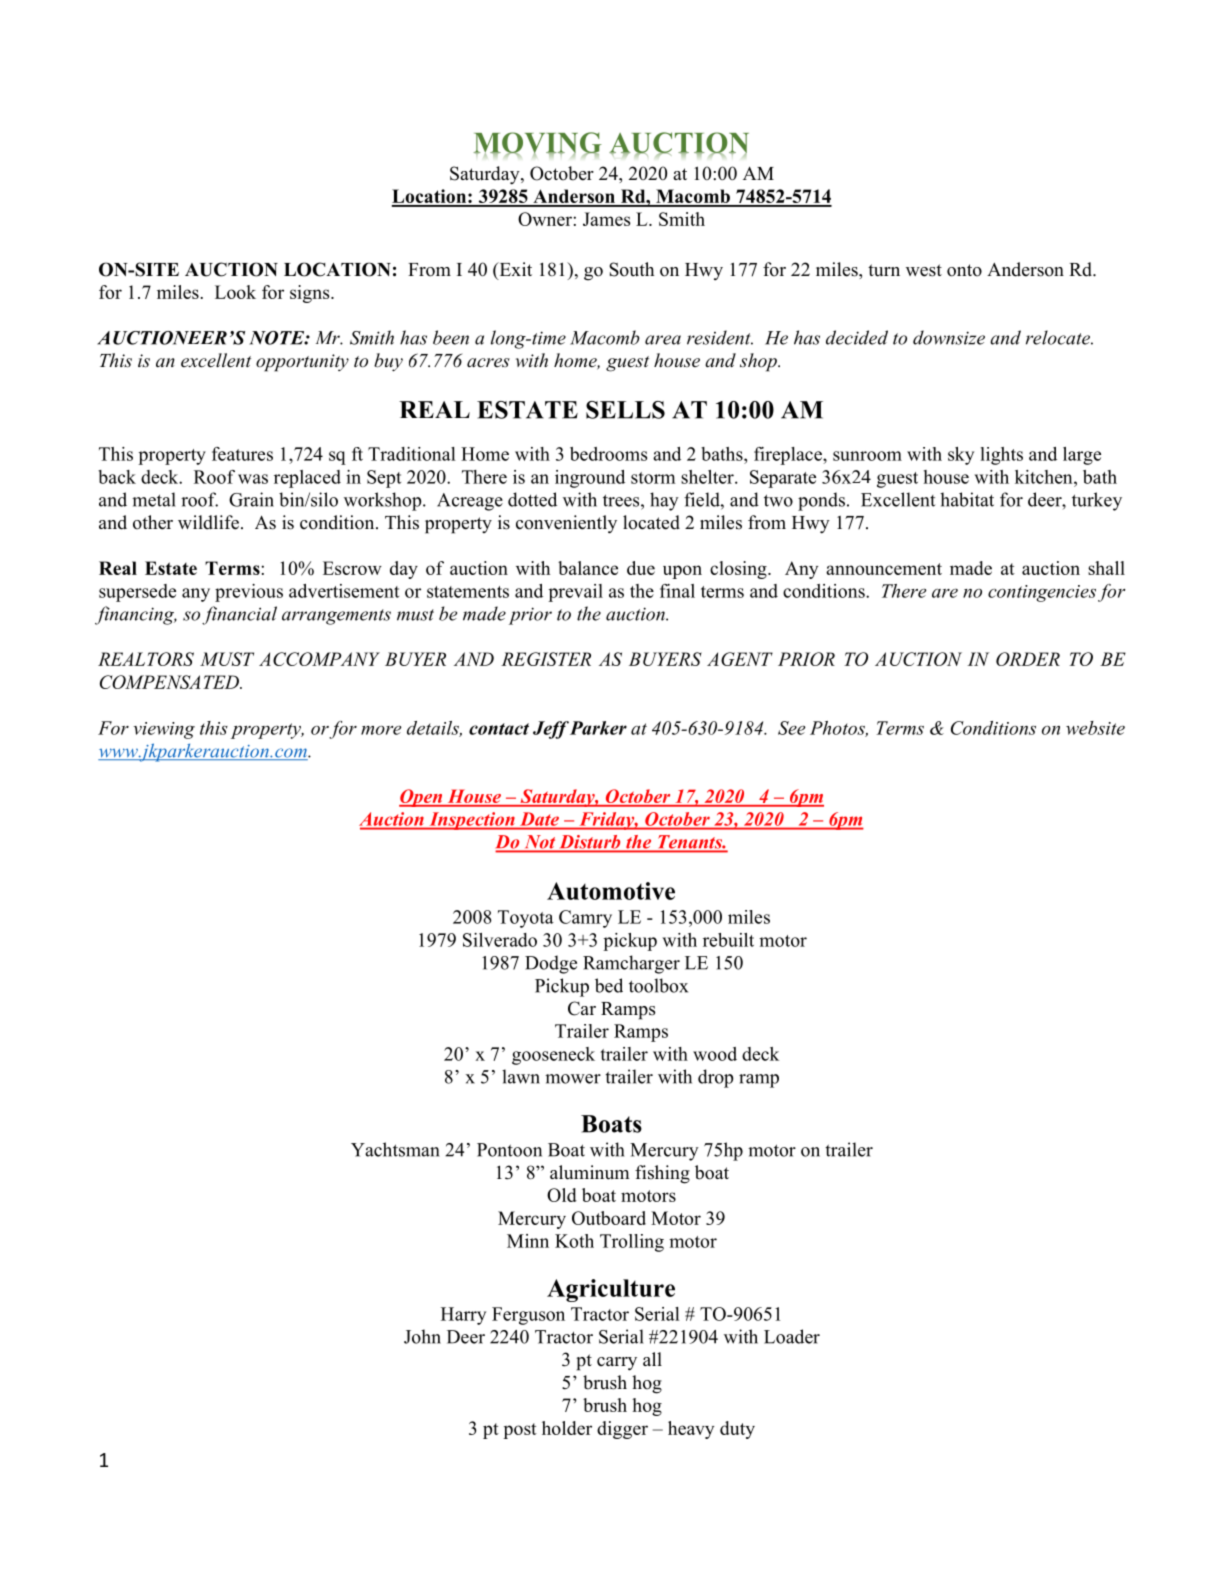 This document has height=1571, width=1214. What do you see at coordinates (588, 568) in the document?
I see `balance` at bounding box center [588, 568].
